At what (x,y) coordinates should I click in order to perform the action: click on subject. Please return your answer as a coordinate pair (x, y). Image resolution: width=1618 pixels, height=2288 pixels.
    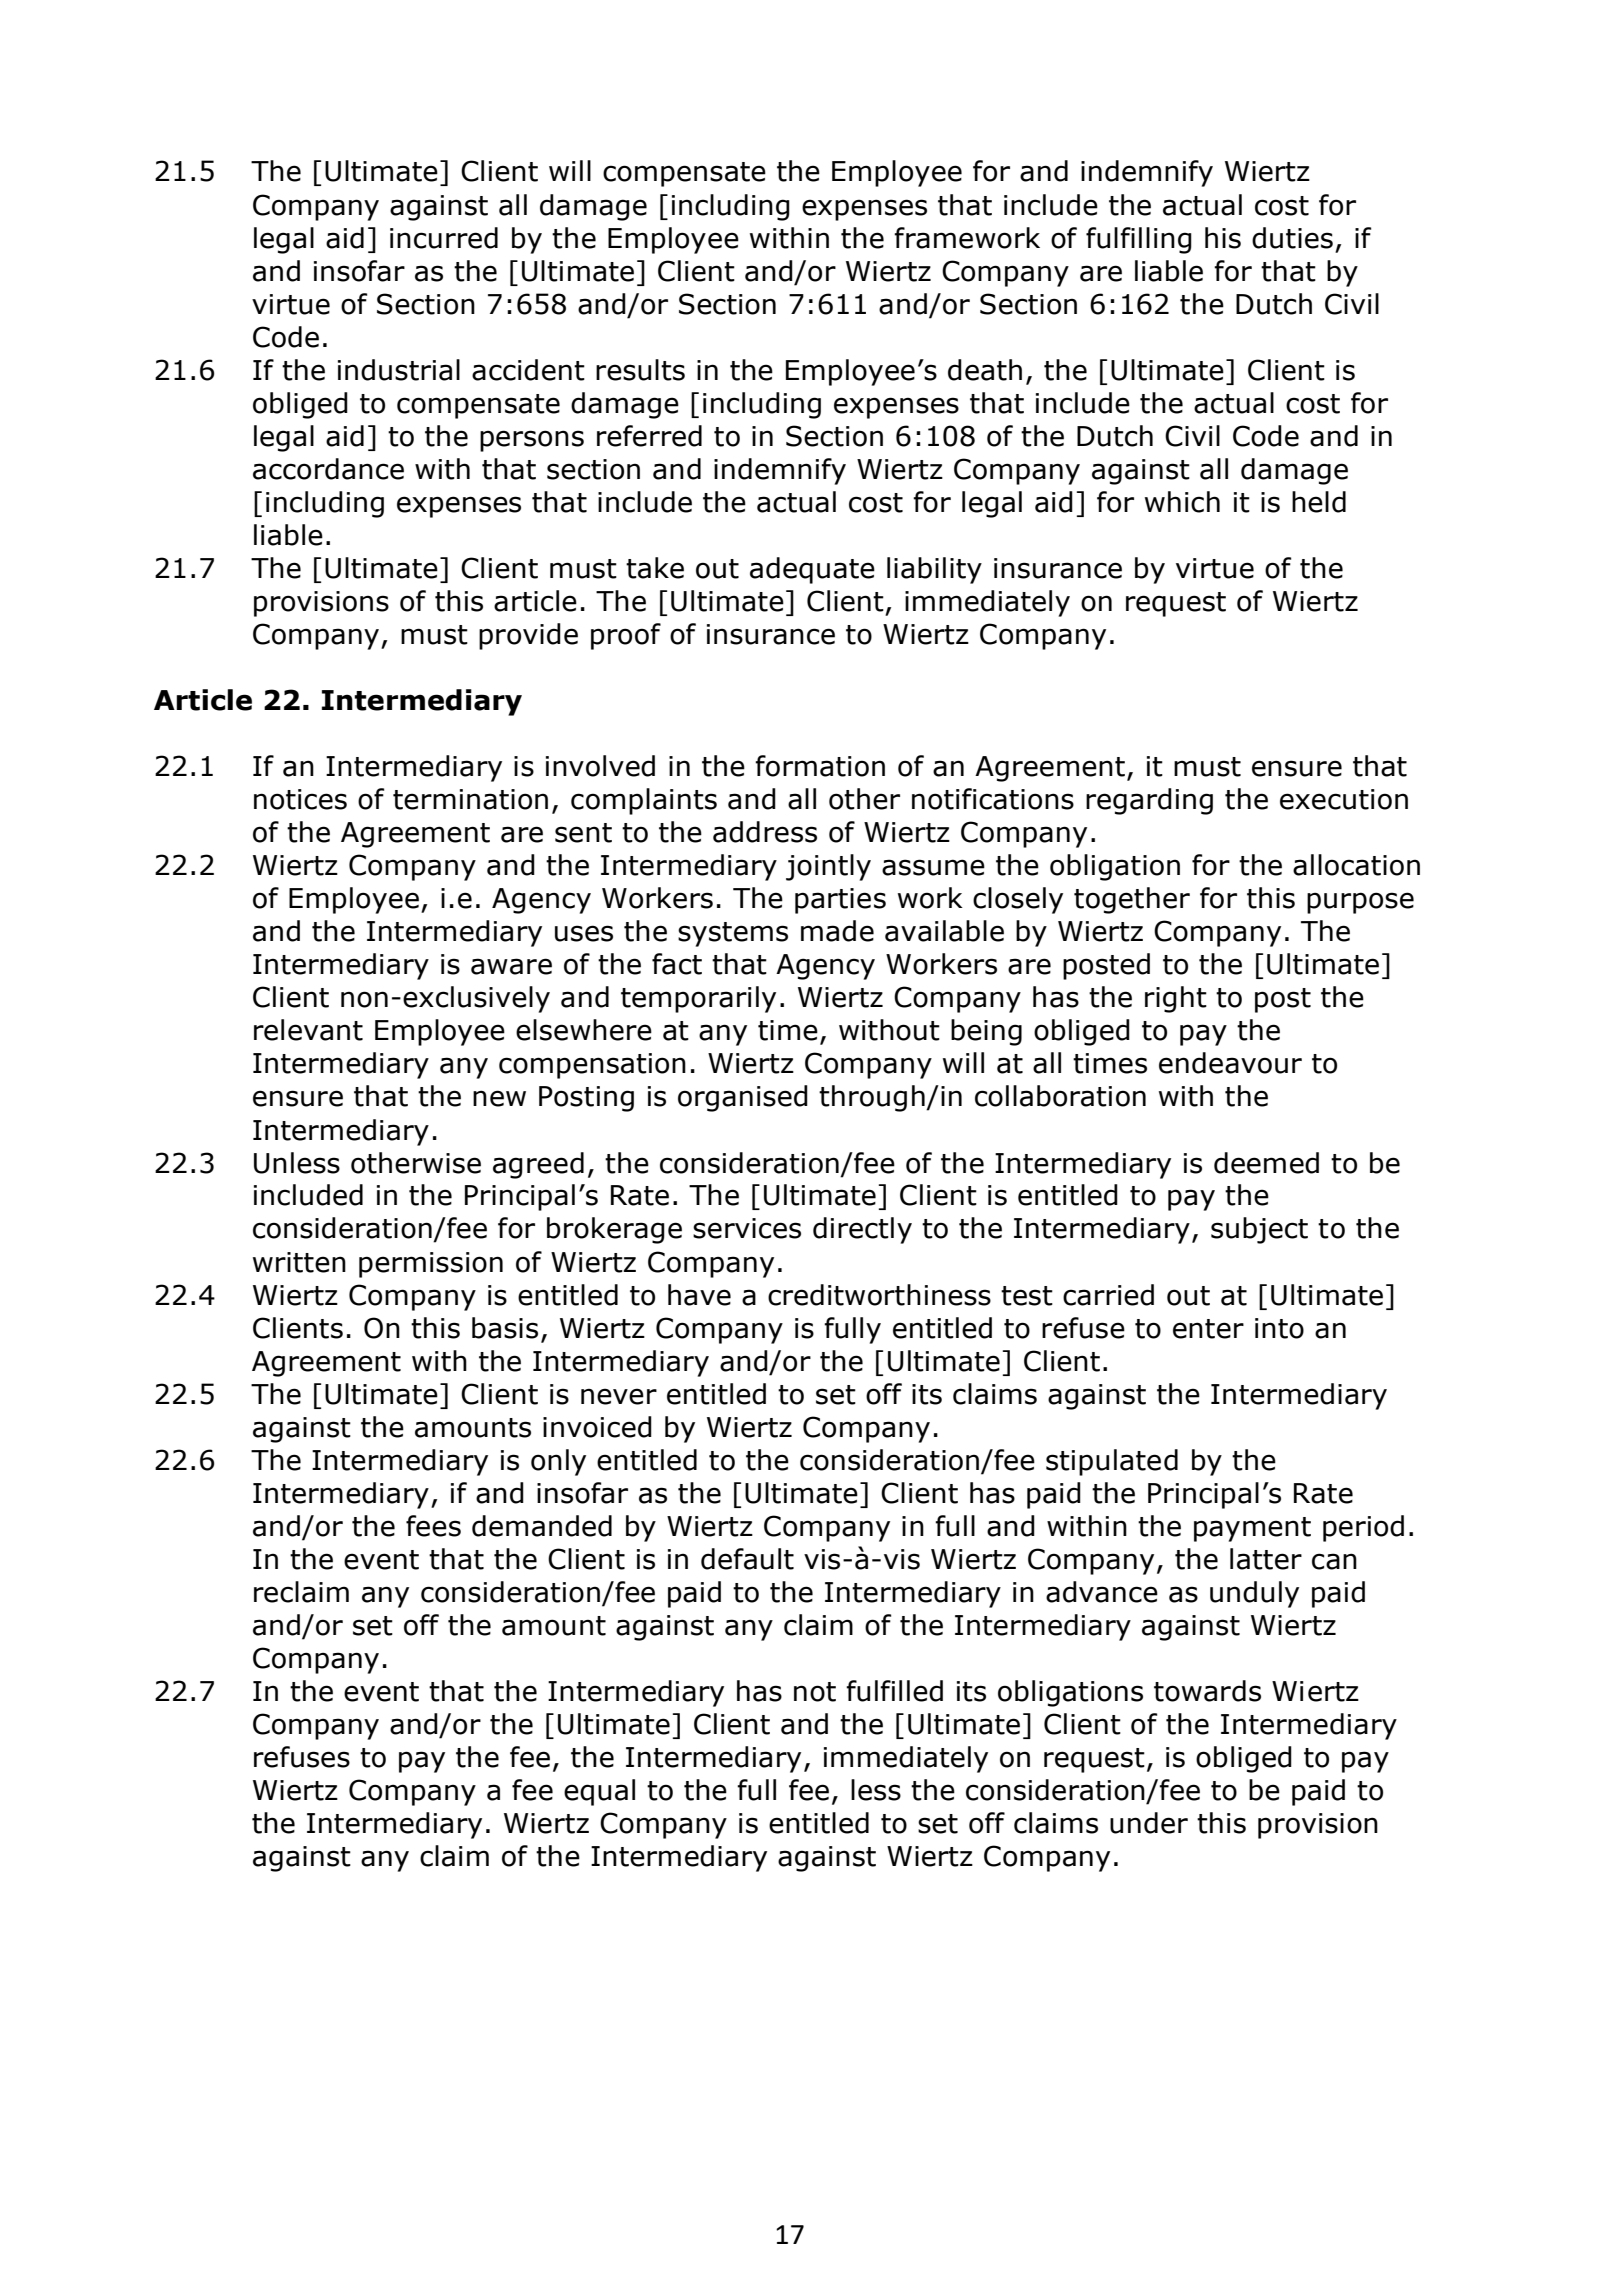
    Looking at the image, I should click on (1259, 1230).
